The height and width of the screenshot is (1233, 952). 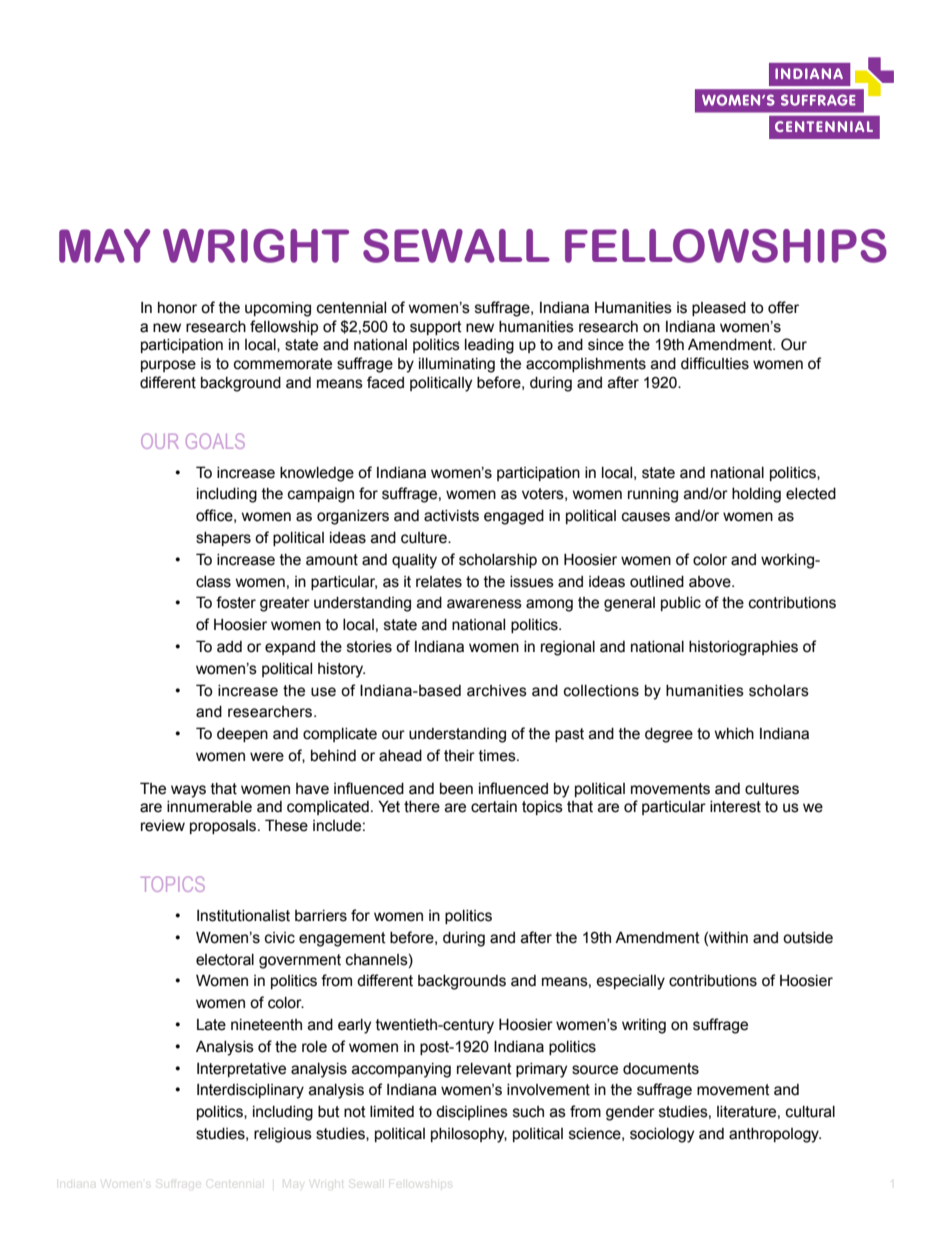 I want to click on awareness, so click(x=484, y=604).
